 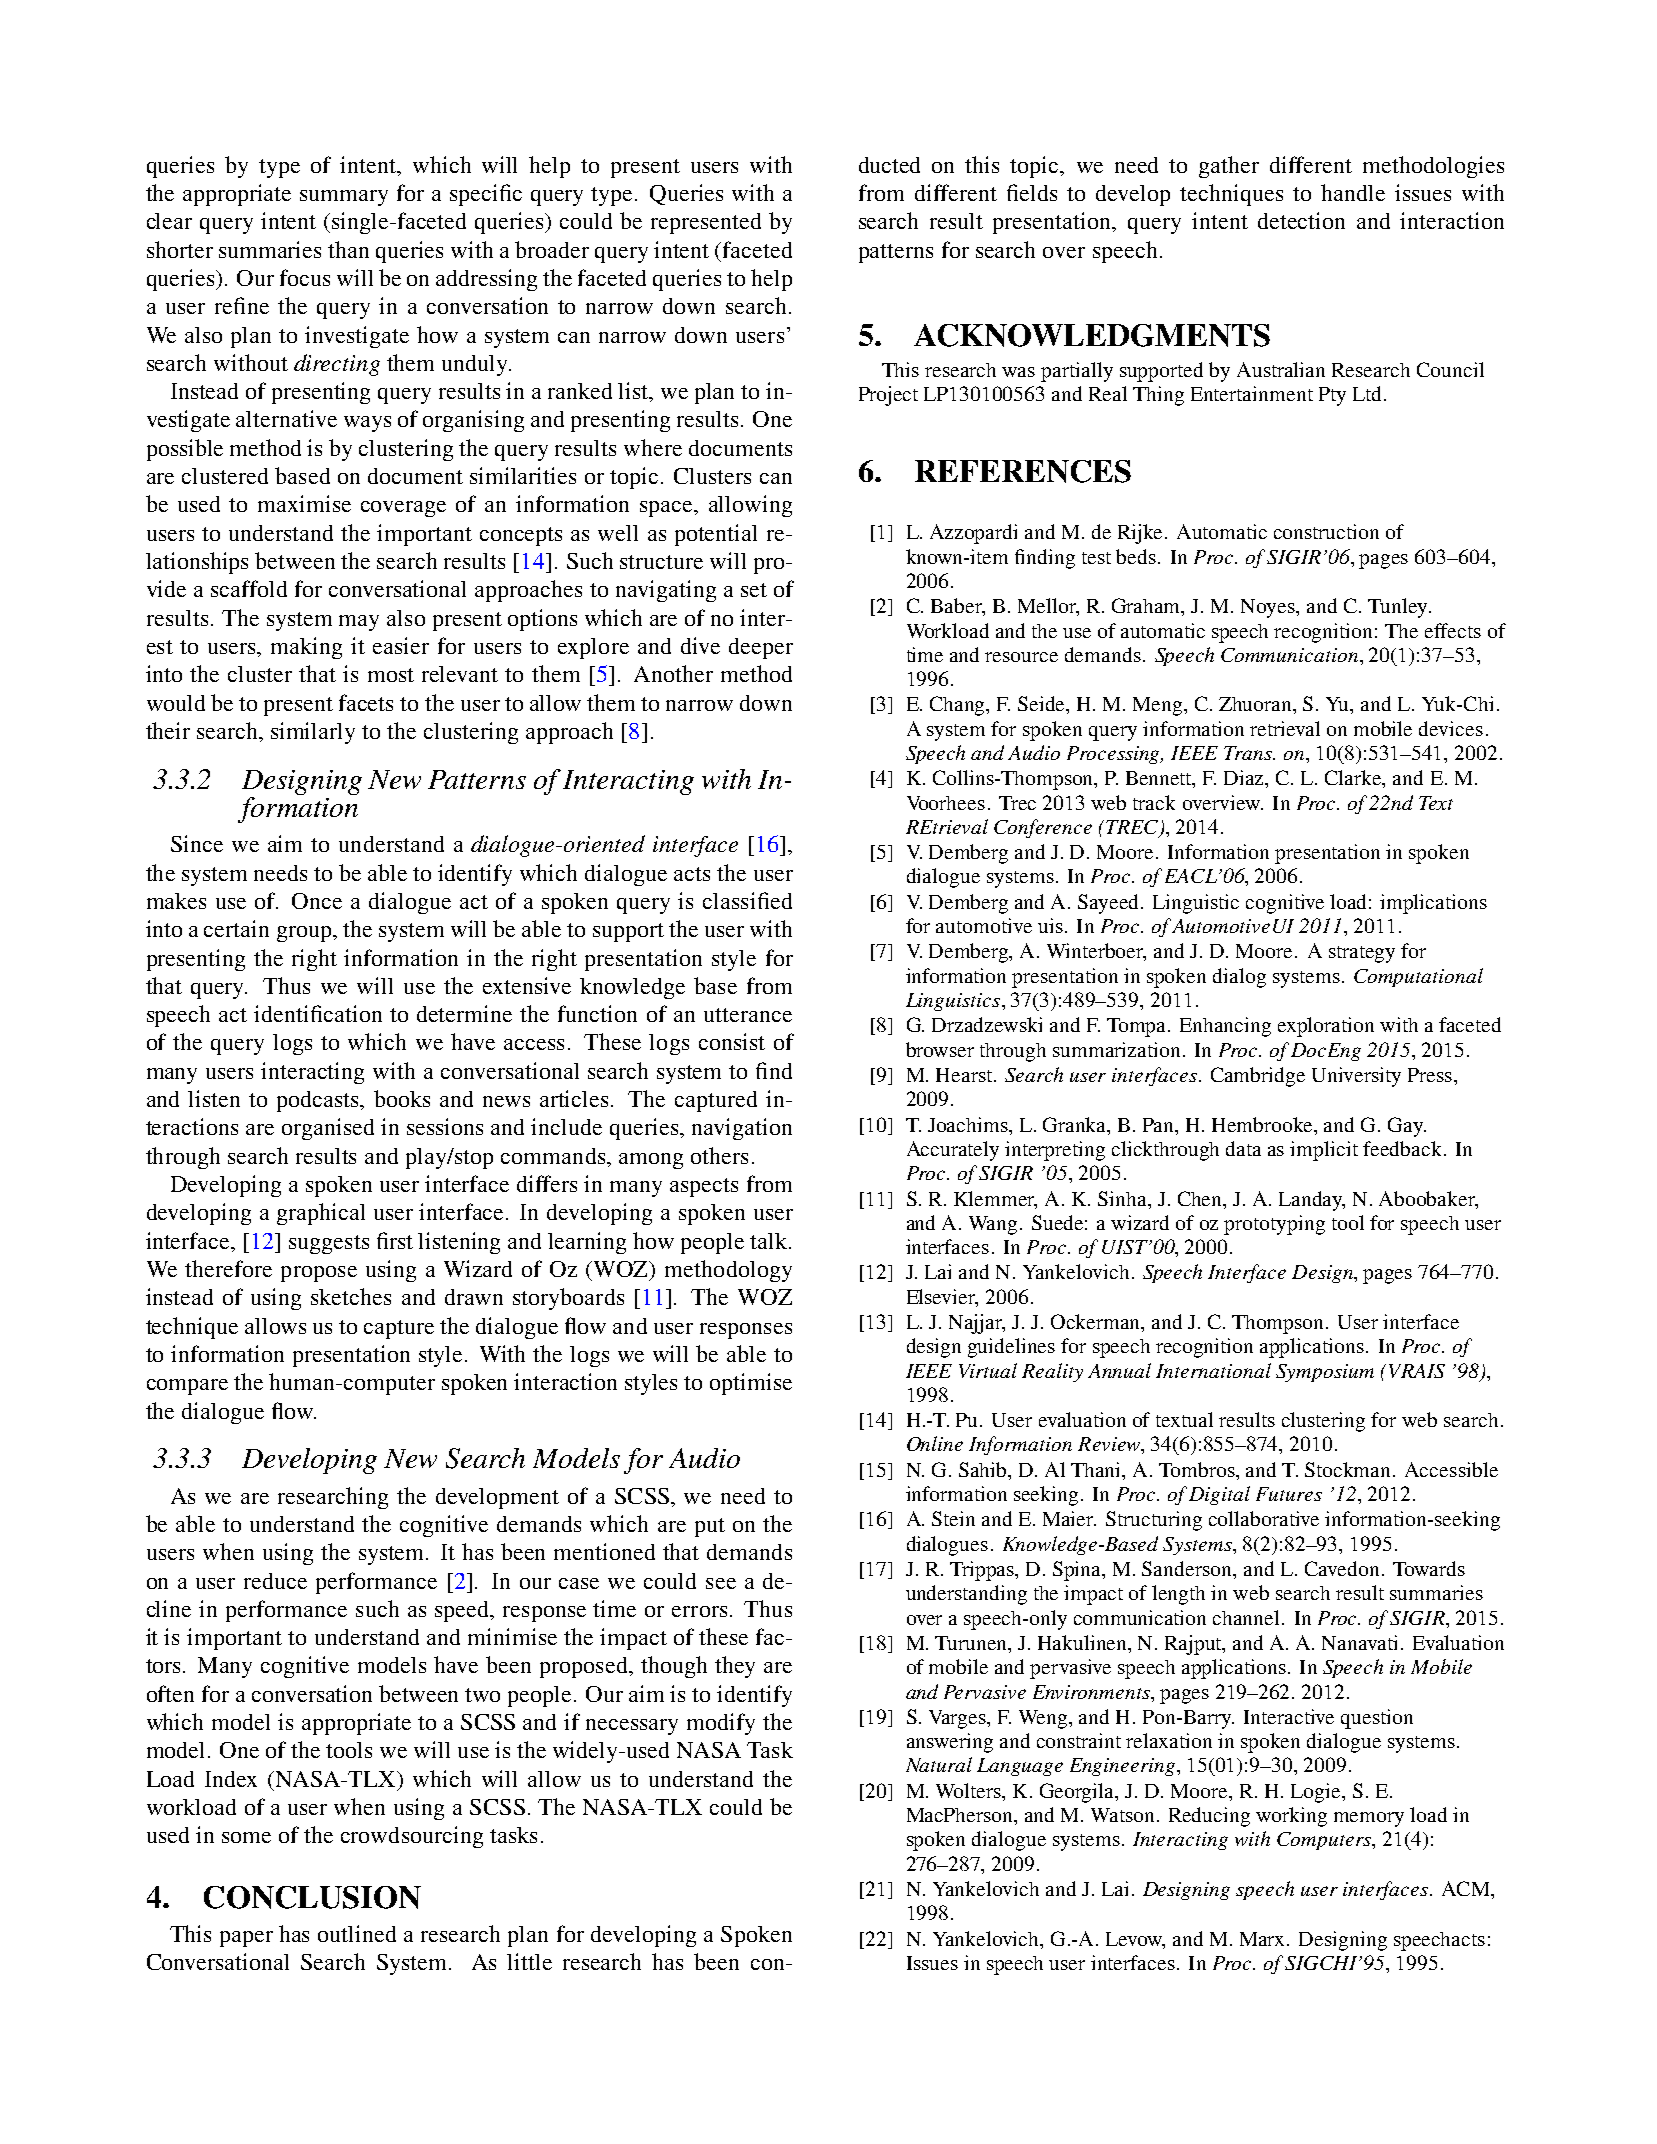 I want to click on summary, so click(x=344, y=198).
